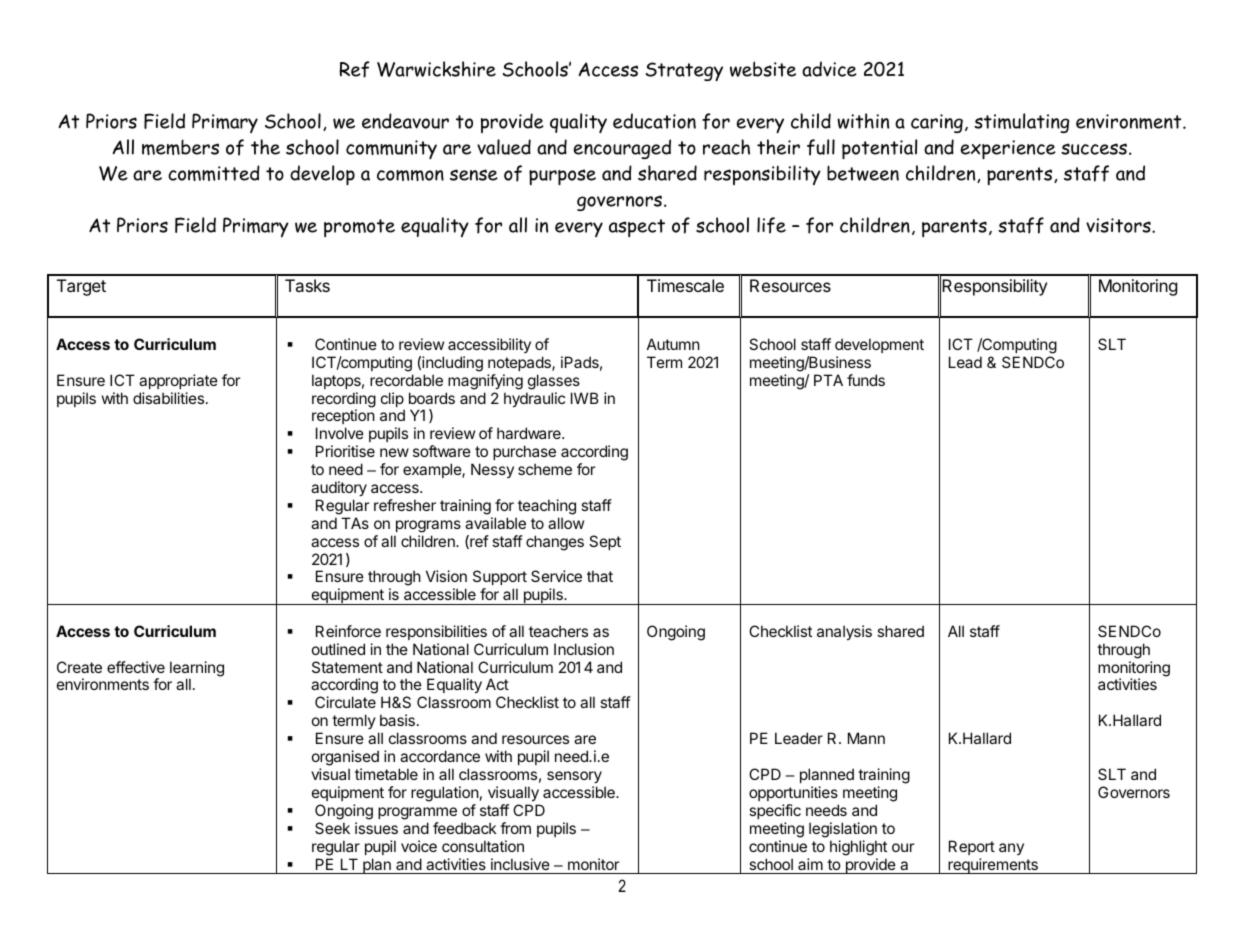 The width and height of the document is (1233, 952). What do you see at coordinates (180, 147) in the document?
I see `members` at bounding box center [180, 147].
